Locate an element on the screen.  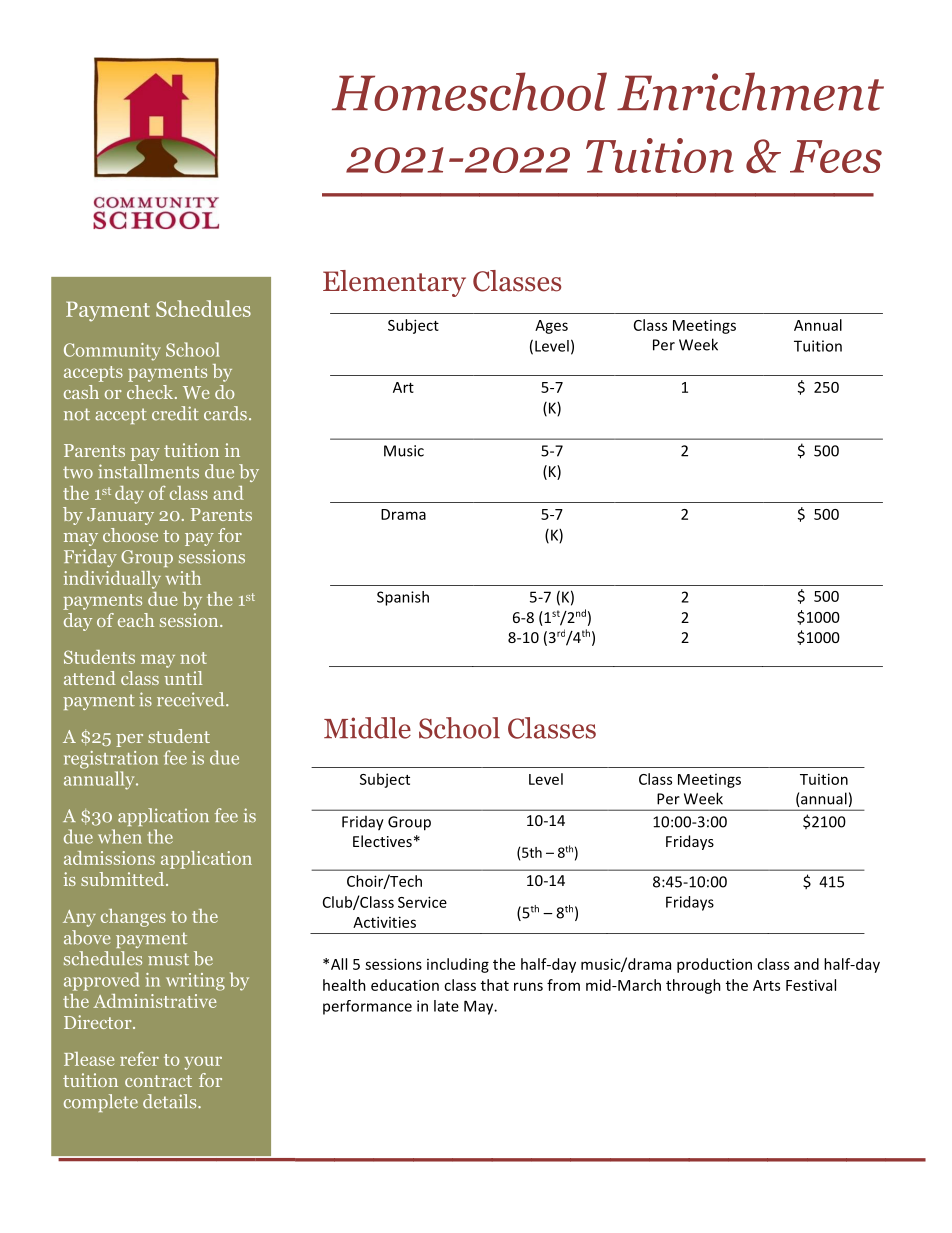
production is located at coordinates (714, 965).
